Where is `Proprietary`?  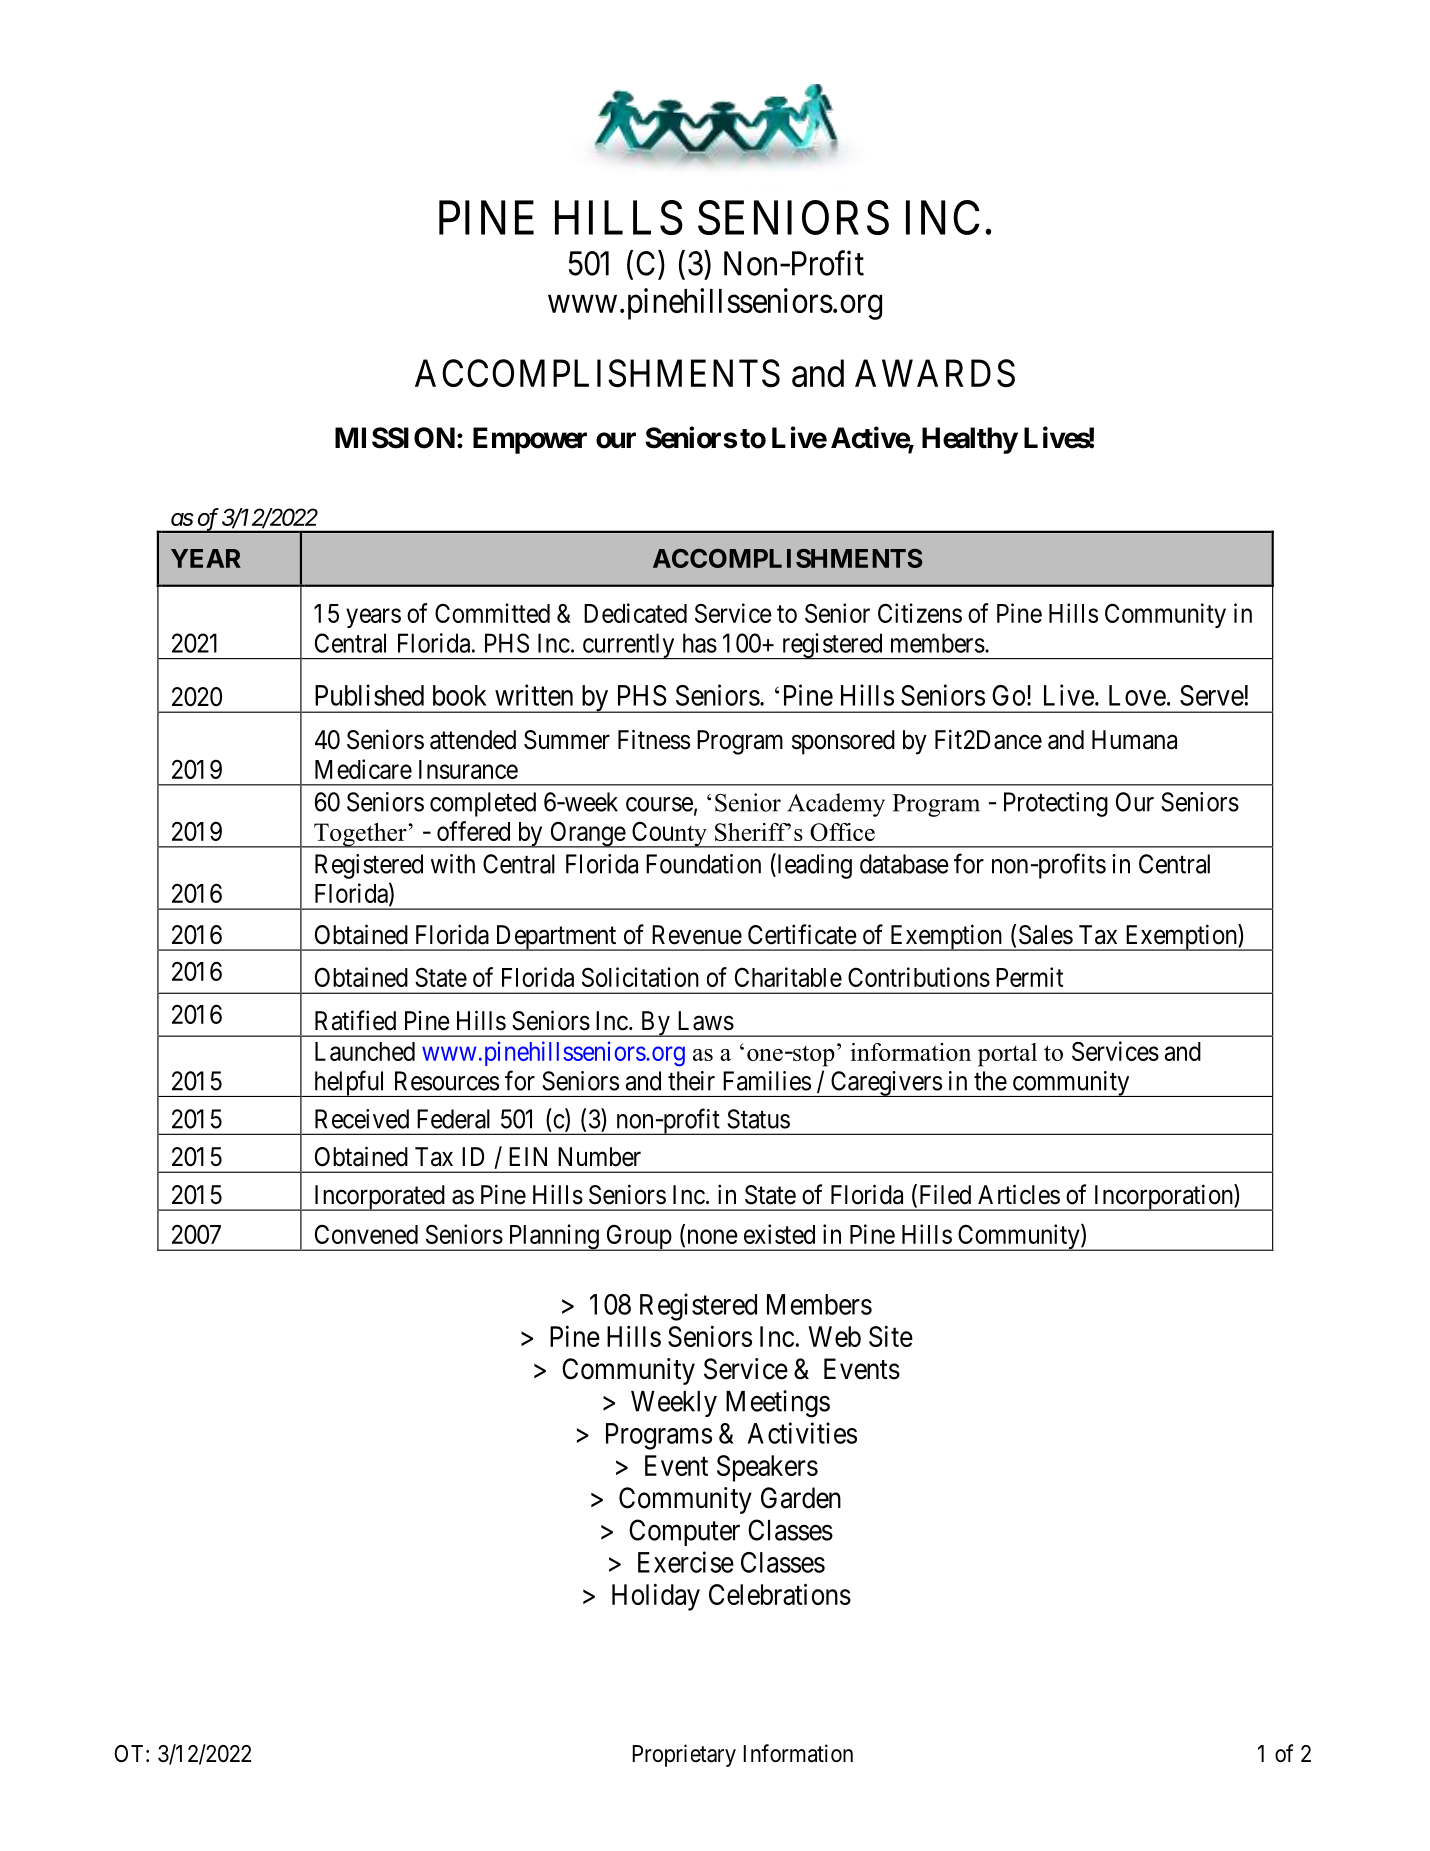
Proprietary is located at coordinates (684, 1755).
